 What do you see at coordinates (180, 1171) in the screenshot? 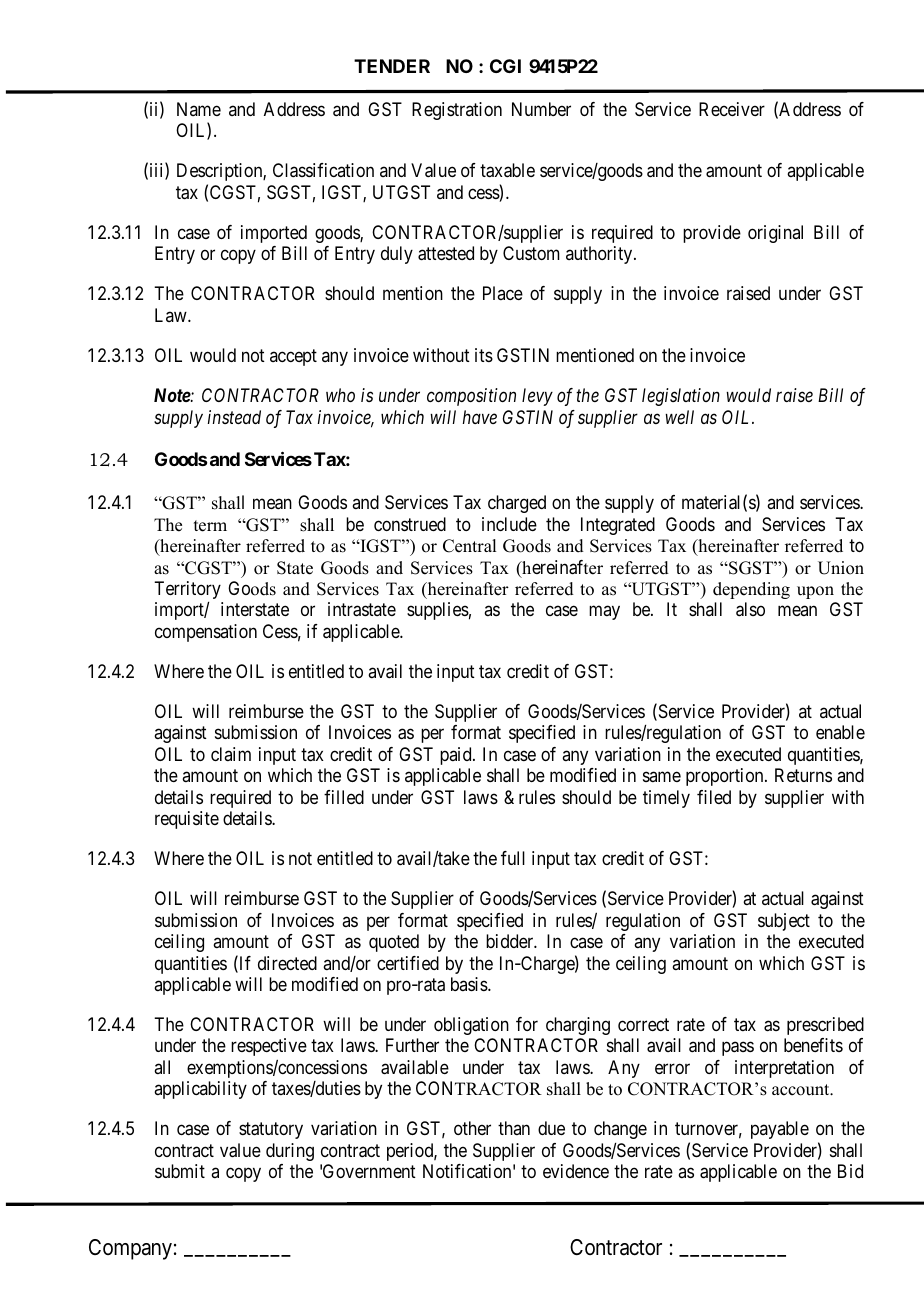
I see `submit` at bounding box center [180, 1171].
